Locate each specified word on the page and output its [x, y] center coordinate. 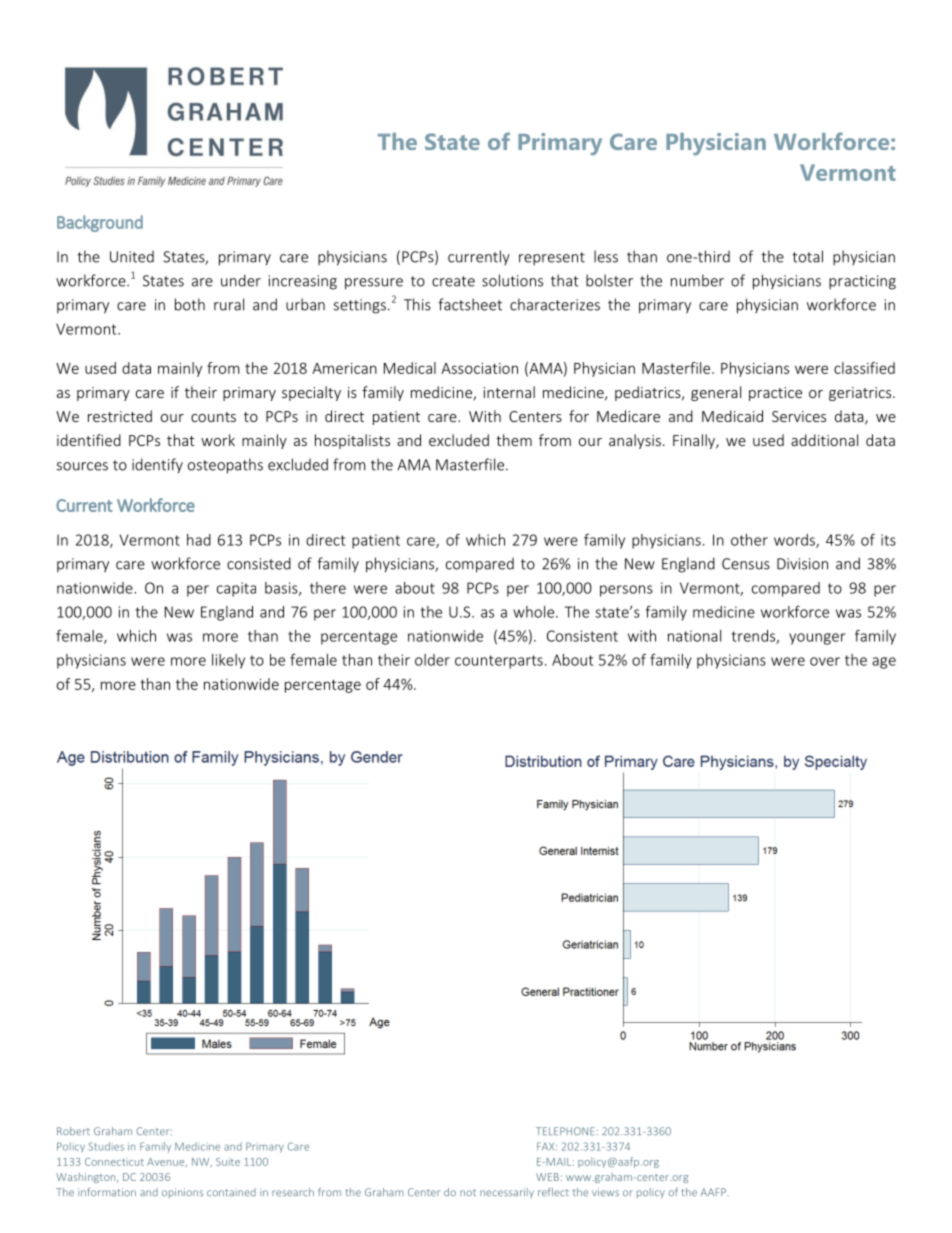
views [605, 1192]
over [825, 661]
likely [228, 661]
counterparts [499, 662]
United [132, 257]
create [453, 281]
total [807, 256]
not [468, 1192]
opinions [182, 1193]
